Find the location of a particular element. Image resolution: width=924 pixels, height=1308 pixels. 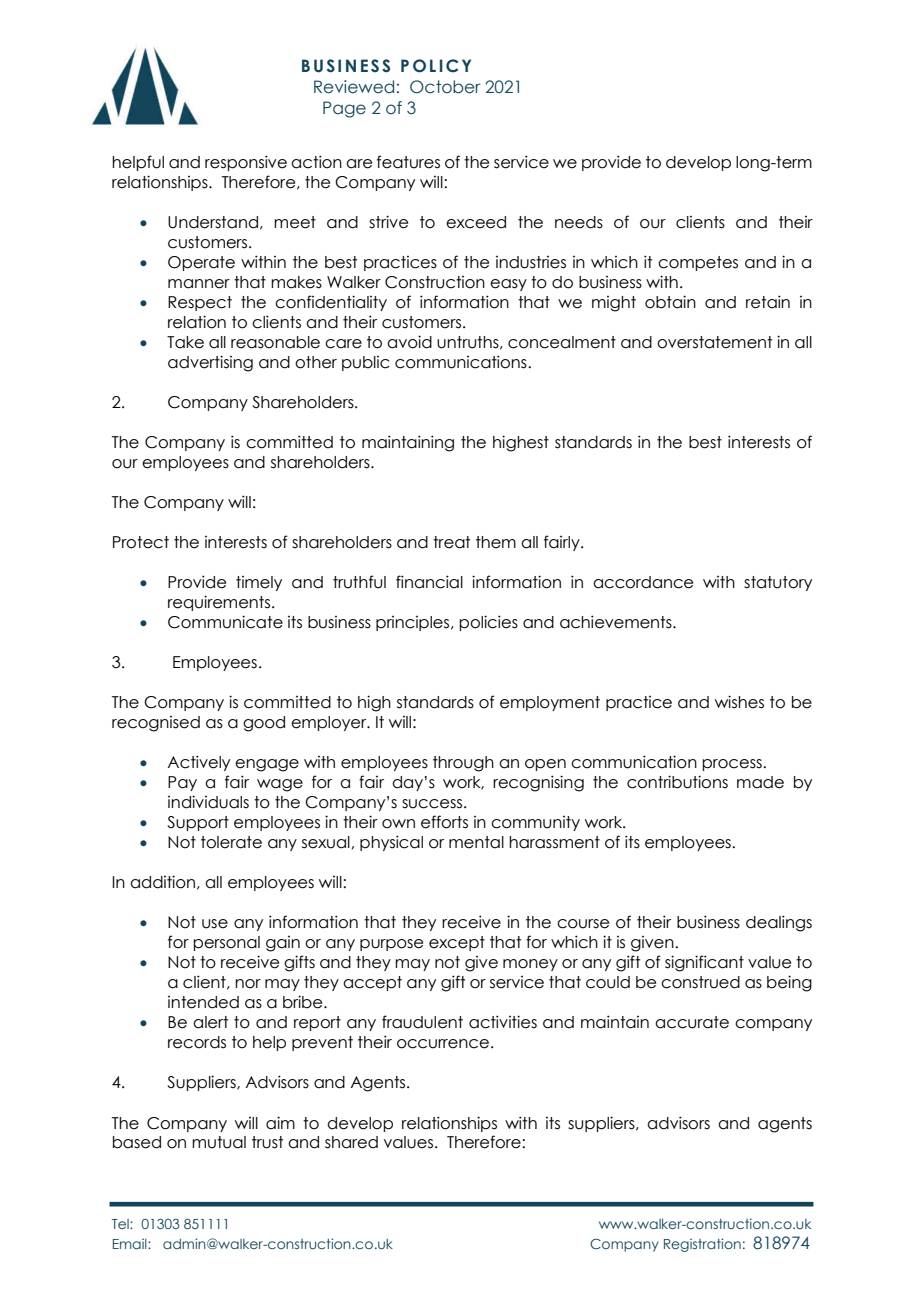

October is located at coordinates (445, 87).
